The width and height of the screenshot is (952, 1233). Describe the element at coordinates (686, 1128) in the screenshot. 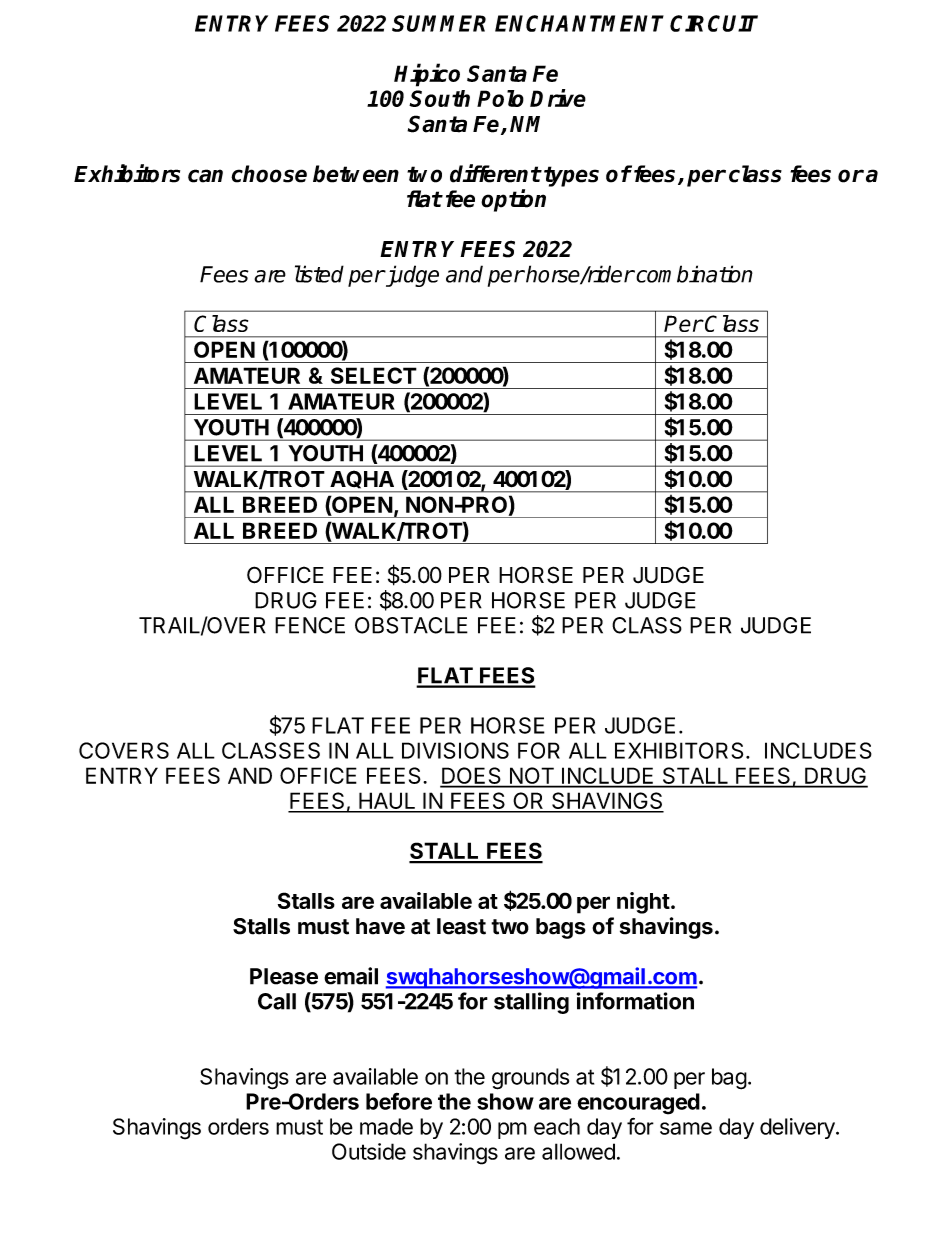

I see `same` at that location.
